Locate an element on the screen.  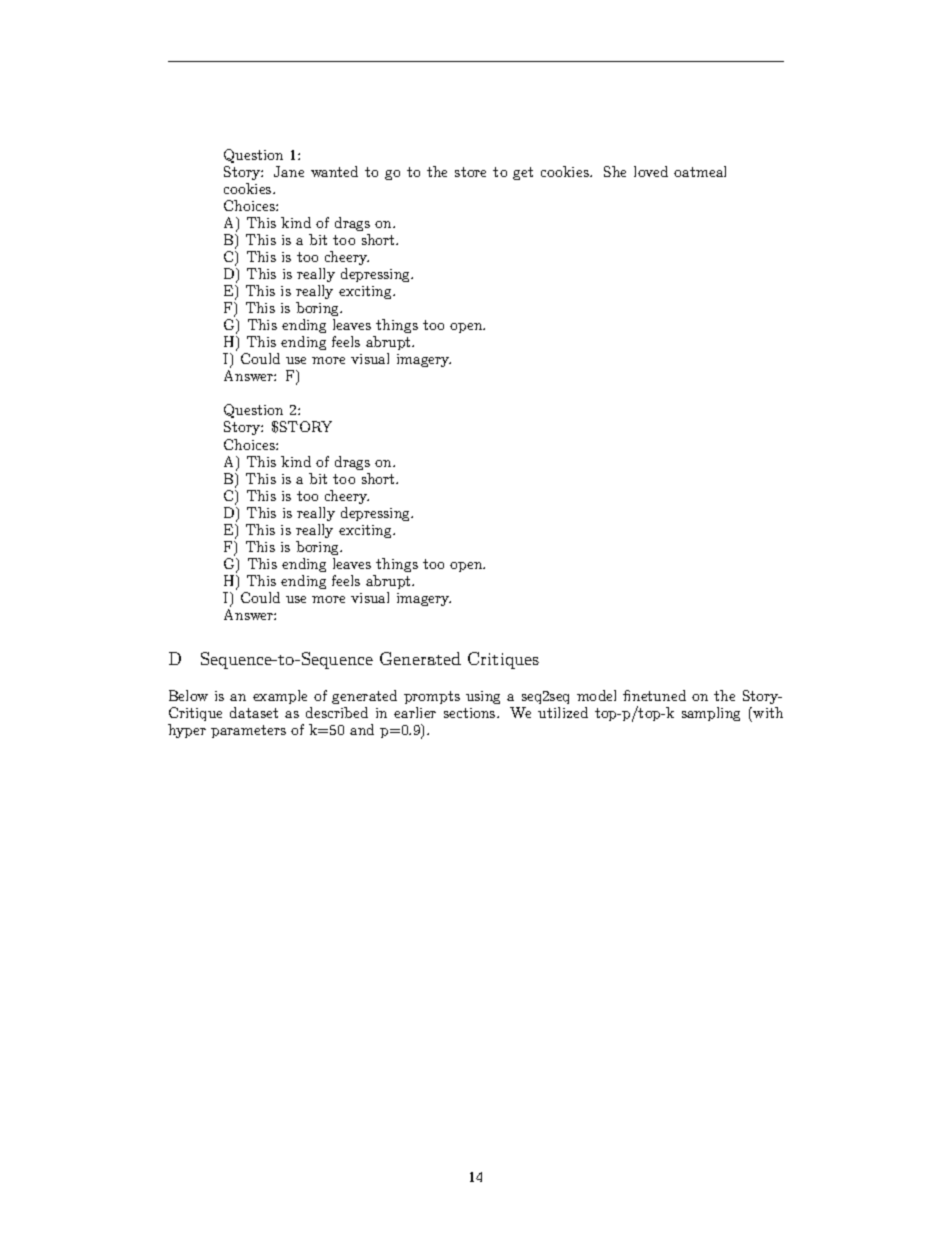
parameters is located at coordinates (248, 731).
